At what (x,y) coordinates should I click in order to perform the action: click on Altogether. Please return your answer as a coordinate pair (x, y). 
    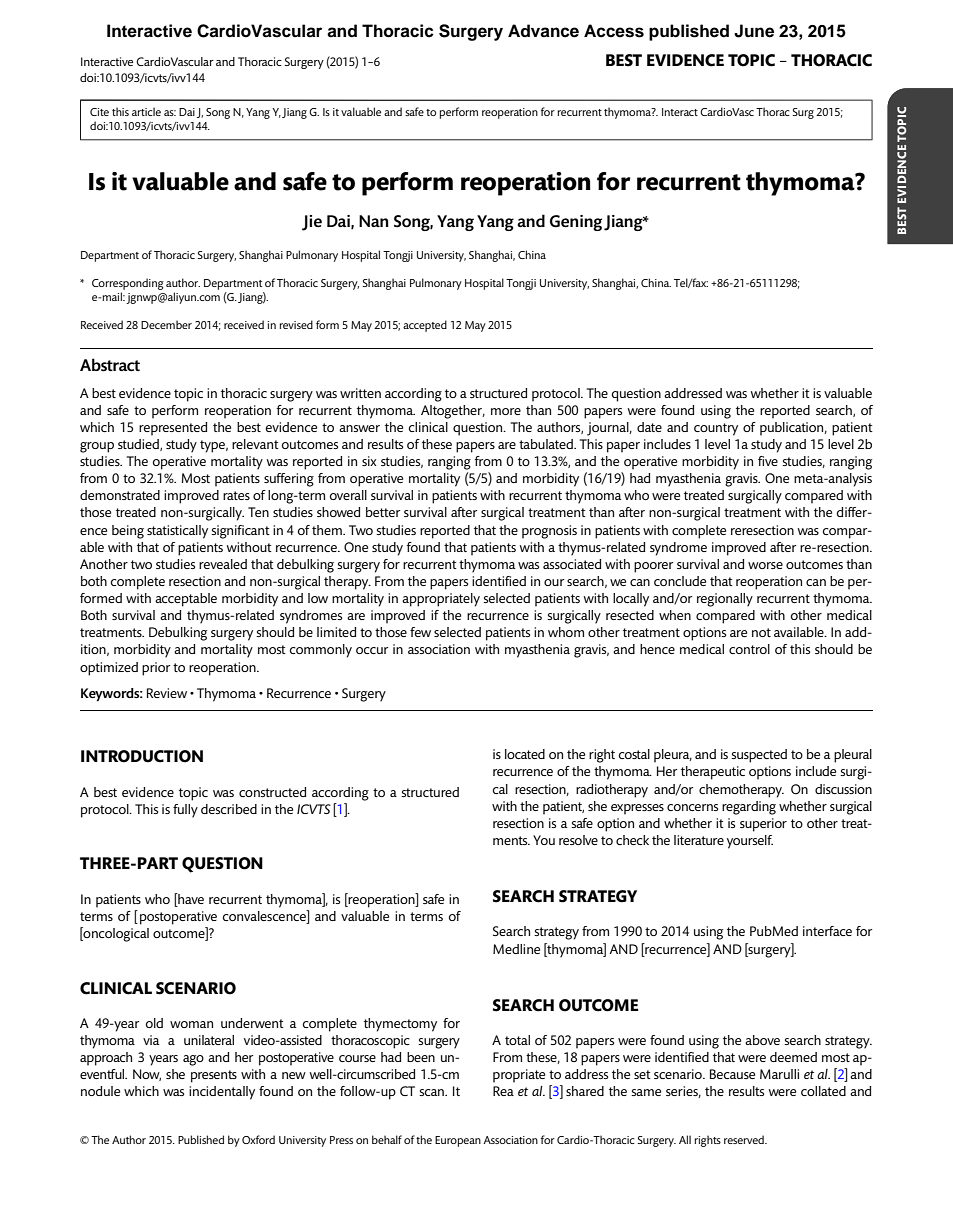
    Looking at the image, I should click on (453, 412).
